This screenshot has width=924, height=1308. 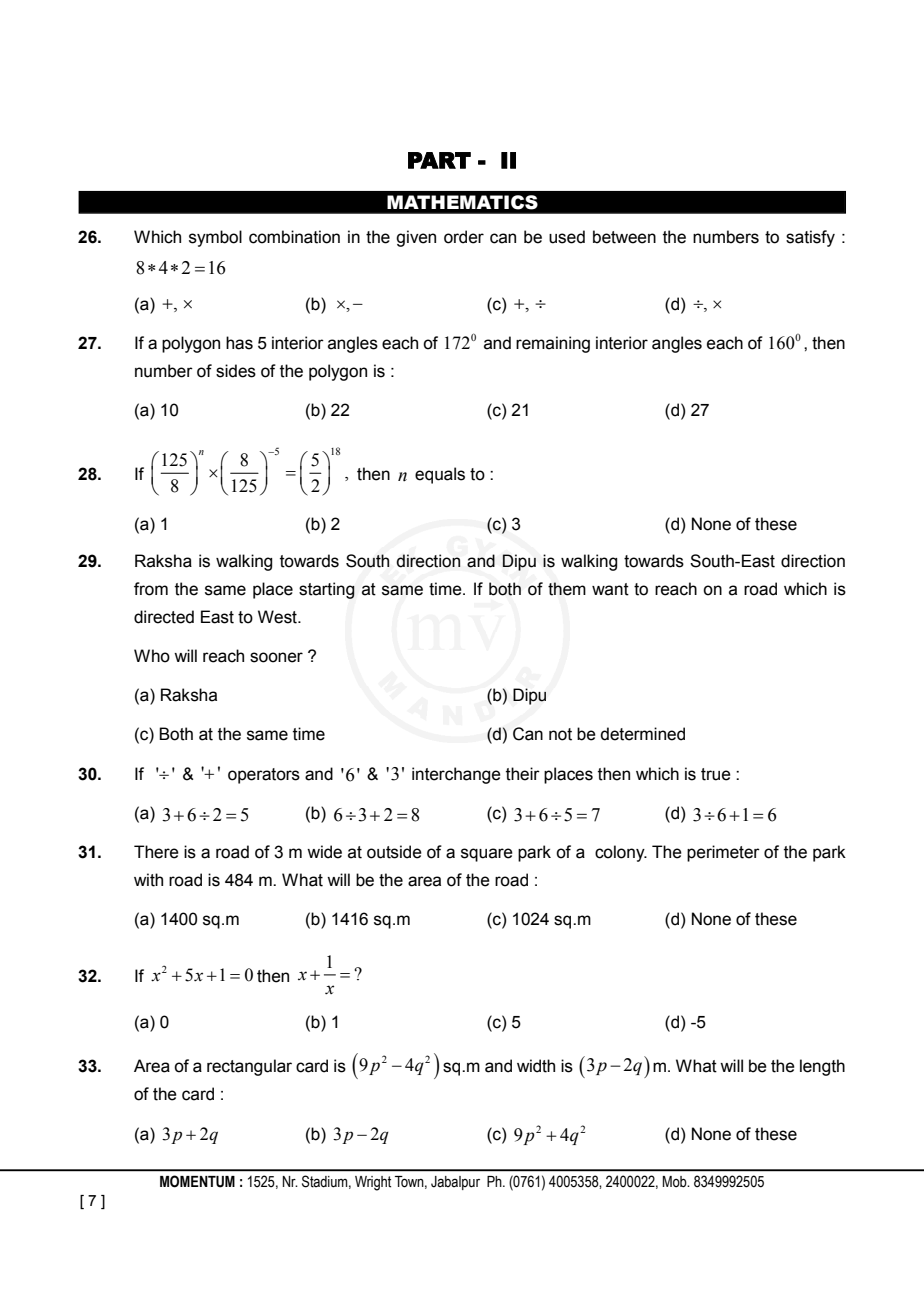 What do you see at coordinates (487, 855) in the screenshot?
I see `square` at bounding box center [487, 855].
